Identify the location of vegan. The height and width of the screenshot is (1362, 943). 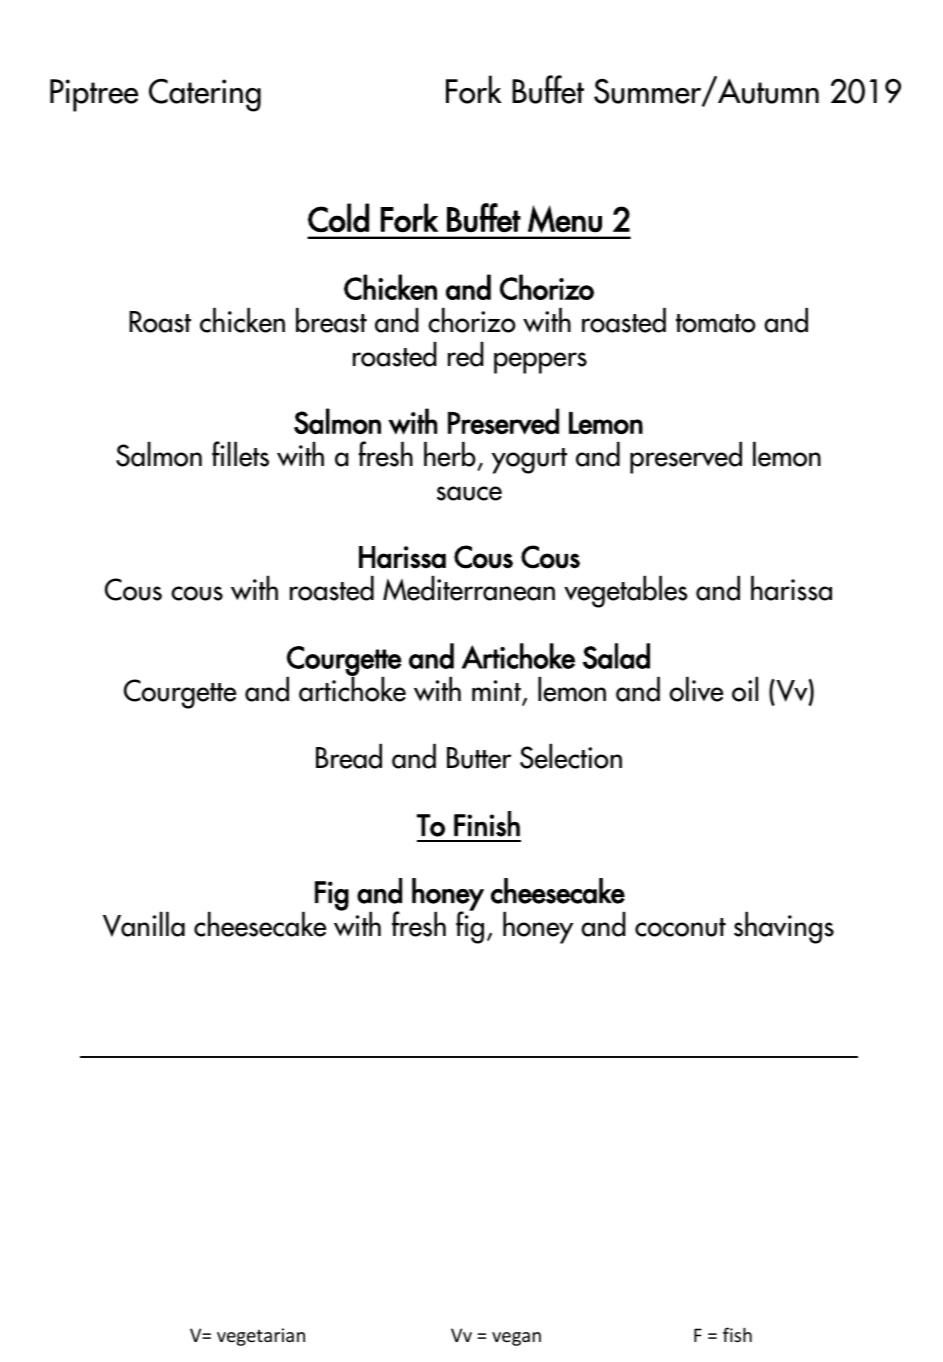
(516, 1339).
